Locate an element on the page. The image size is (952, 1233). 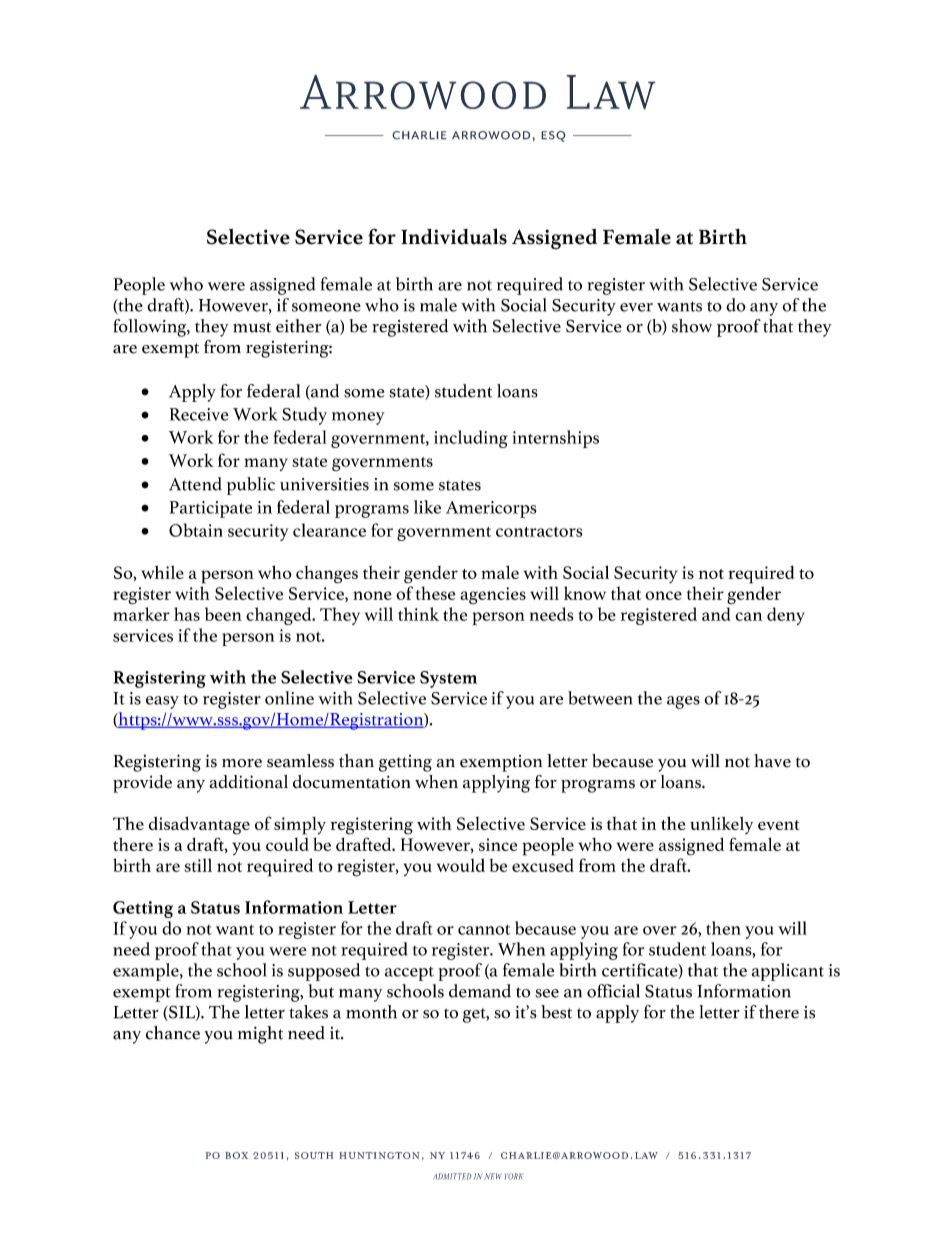
show is located at coordinates (692, 326).
